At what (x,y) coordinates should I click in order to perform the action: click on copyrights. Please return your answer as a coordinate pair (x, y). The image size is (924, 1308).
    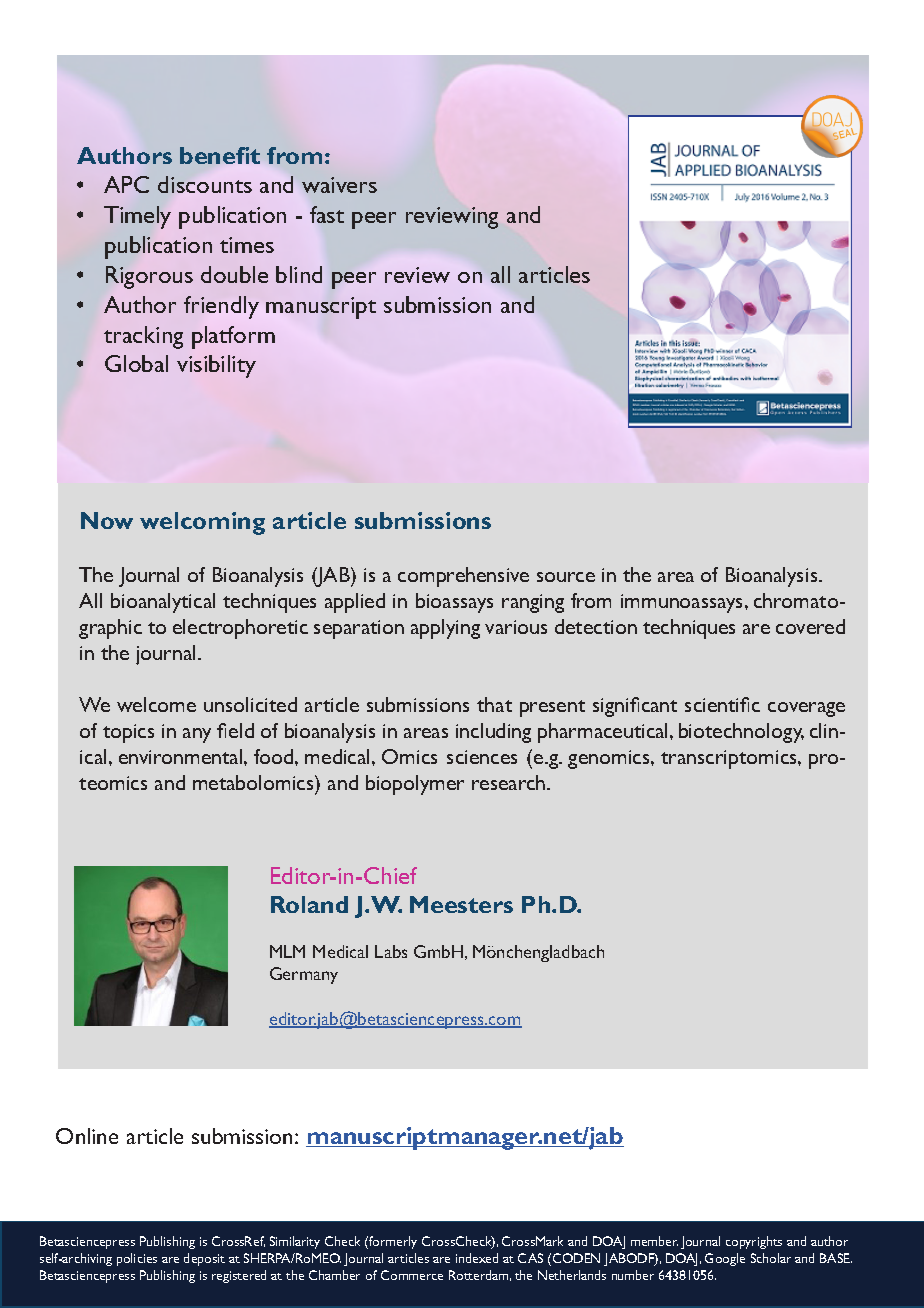
    Looking at the image, I should click on (754, 1242).
